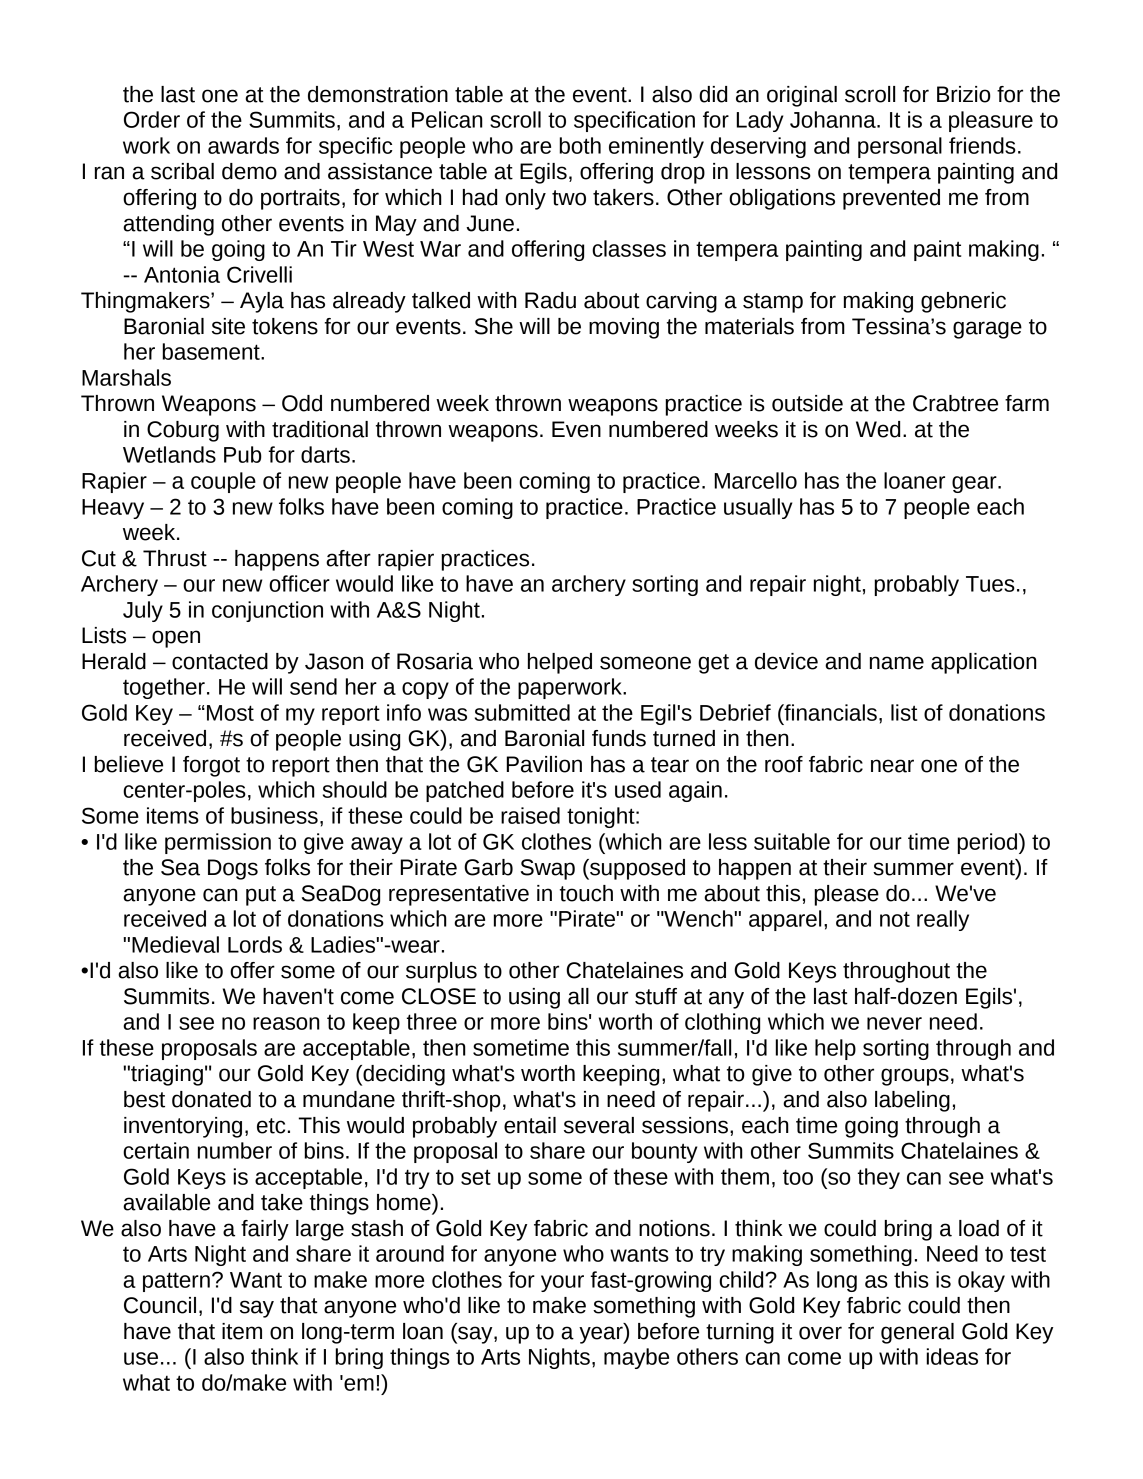  What do you see at coordinates (892, 766) in the screenshot?
I see `near` at bounding box center [892, 766].
